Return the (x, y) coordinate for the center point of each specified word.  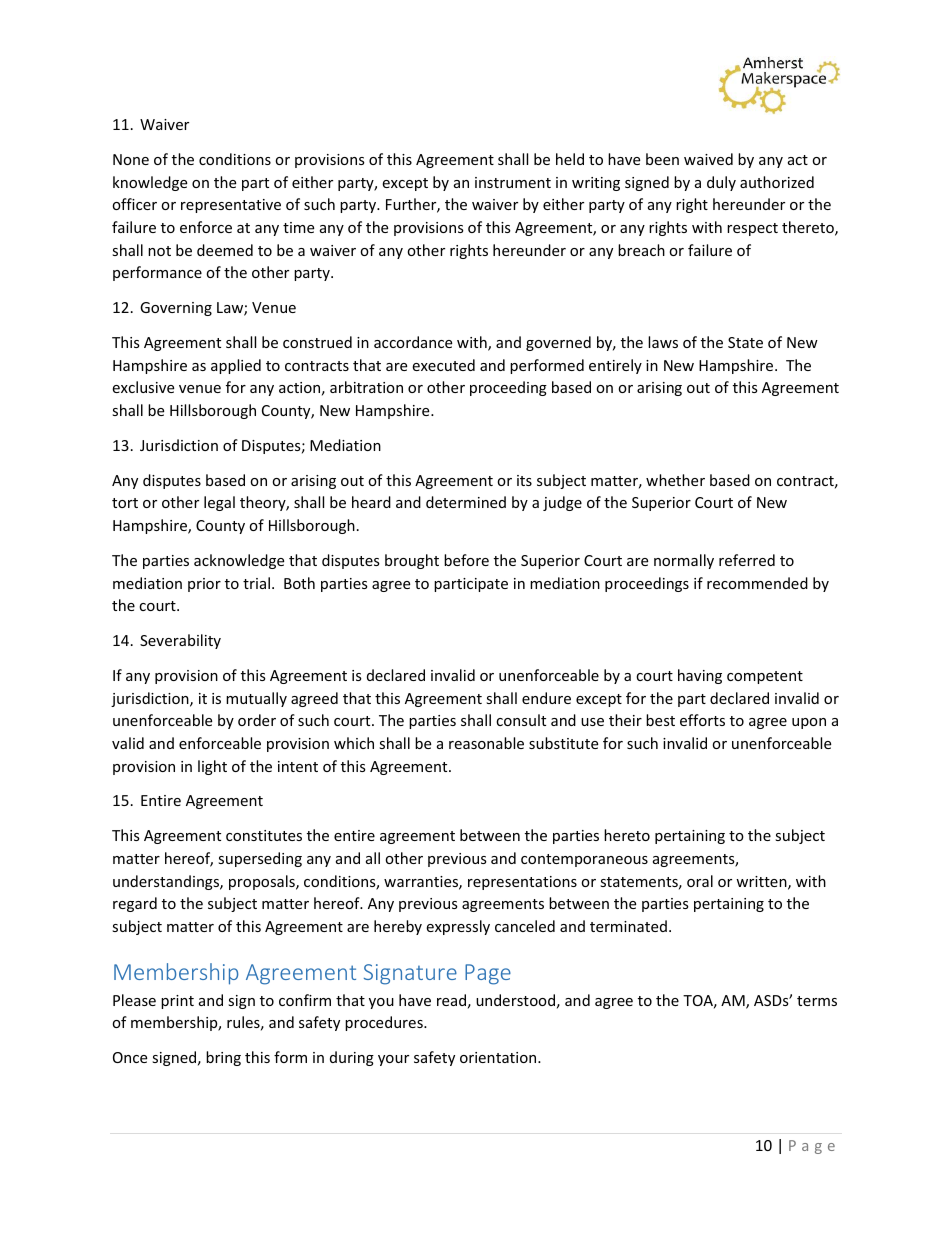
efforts (702, 720)
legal (219, 503)
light (212, 767)
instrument (513, 182)
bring (223, 1058)
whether (675, 480)
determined (466, 502)
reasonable (486, 743)
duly (721, 183)
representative (231, 206)
